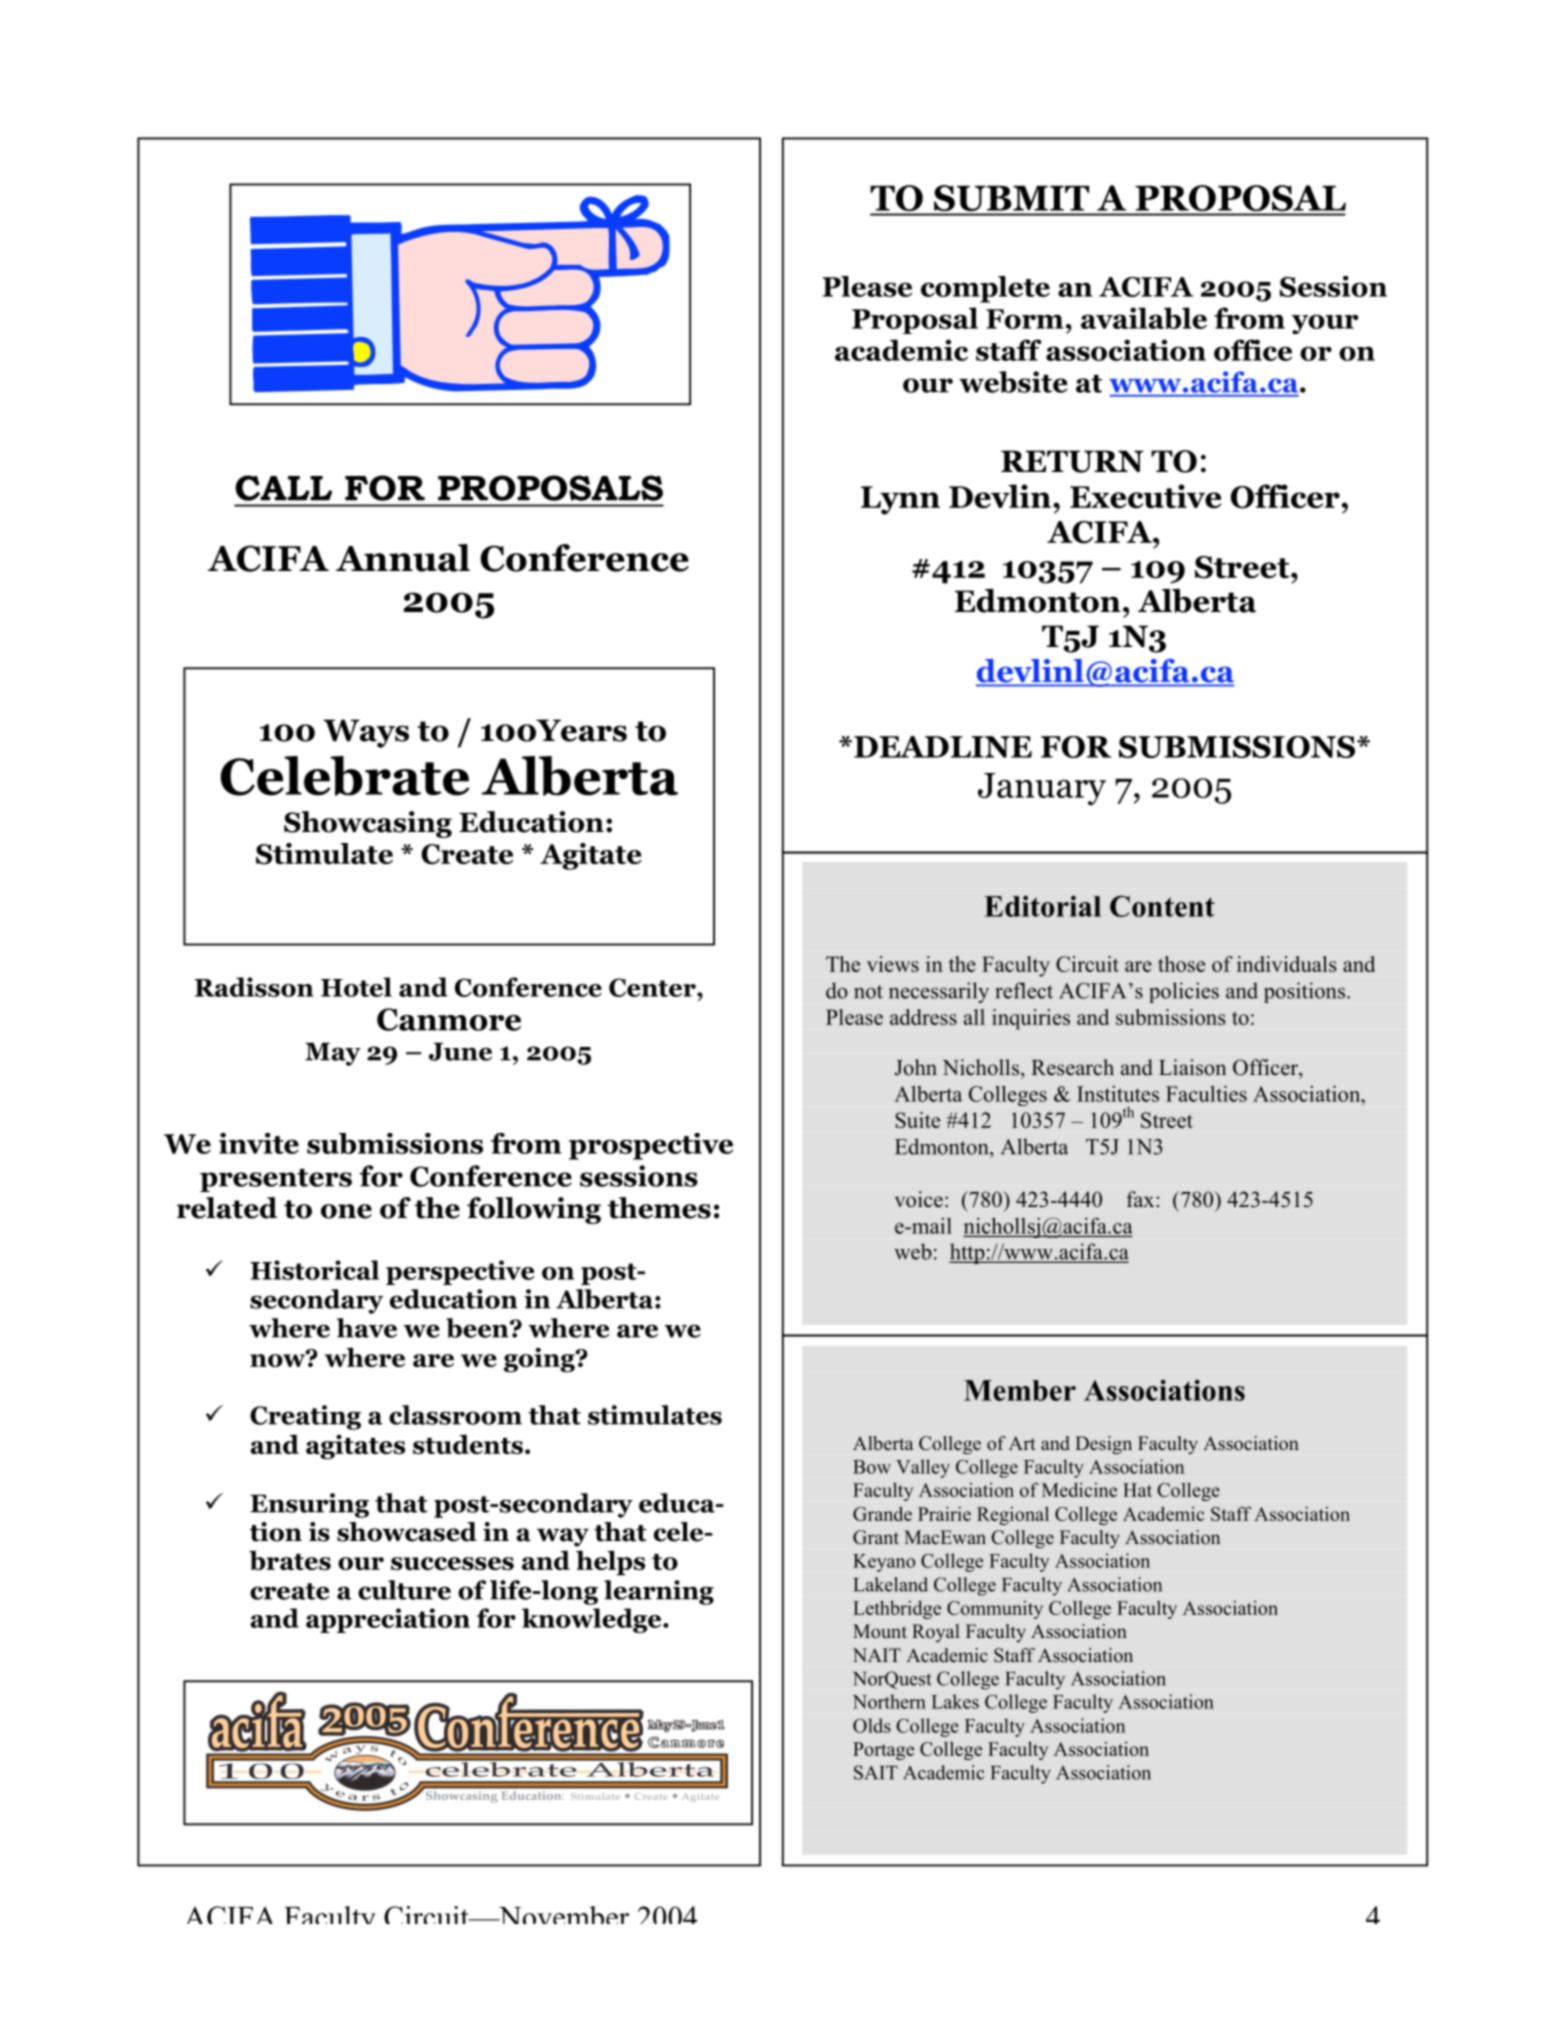 Image resolution: width=1565 pixels, height=2026 pixels. What do you see at coordinates (333, 1054) in the screenshot?
I see `May` at bounding box center [333, 1054].
